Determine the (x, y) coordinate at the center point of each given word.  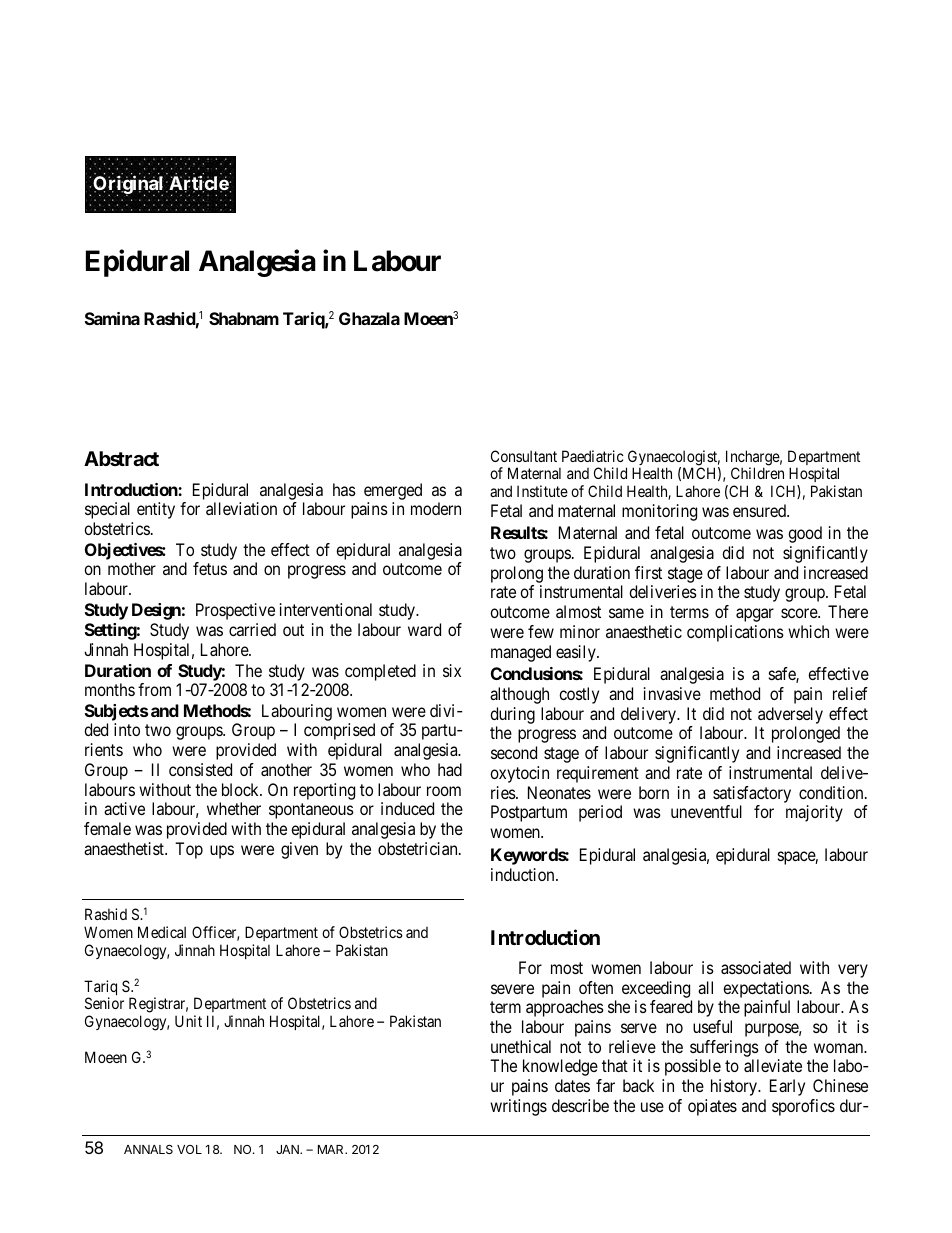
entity (156, 510)
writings (518, 1107)
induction (524, 874)
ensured (760, 510)
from (154, 689)
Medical (162, 932)
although (519, 695)
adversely (789, 717)
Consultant (524, 456)
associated (756, 967)
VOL (189, 1149)
